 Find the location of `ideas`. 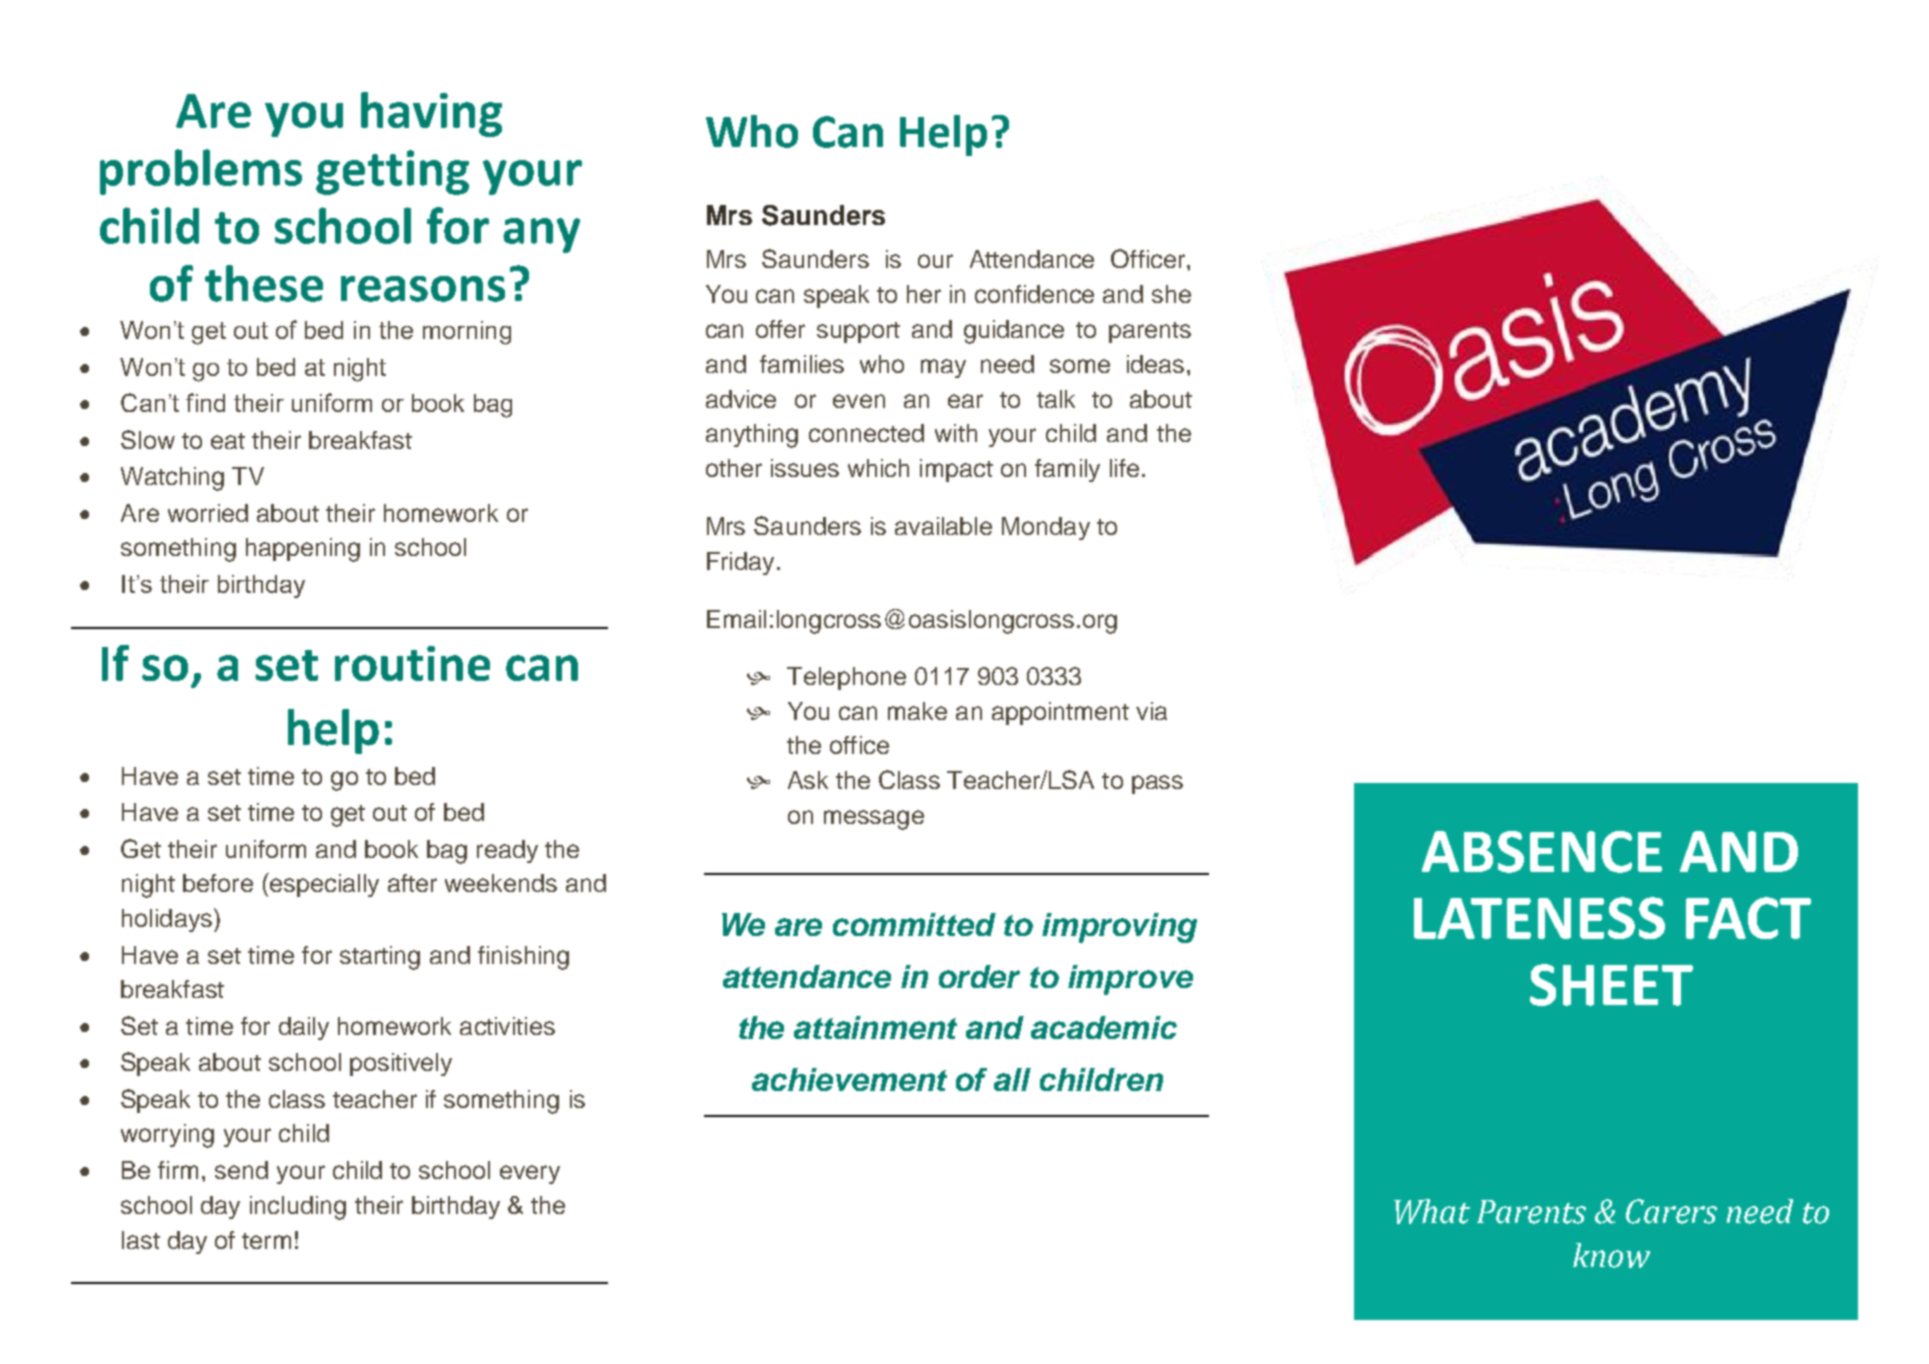

ideas is located at coordinates (1155, 364).
